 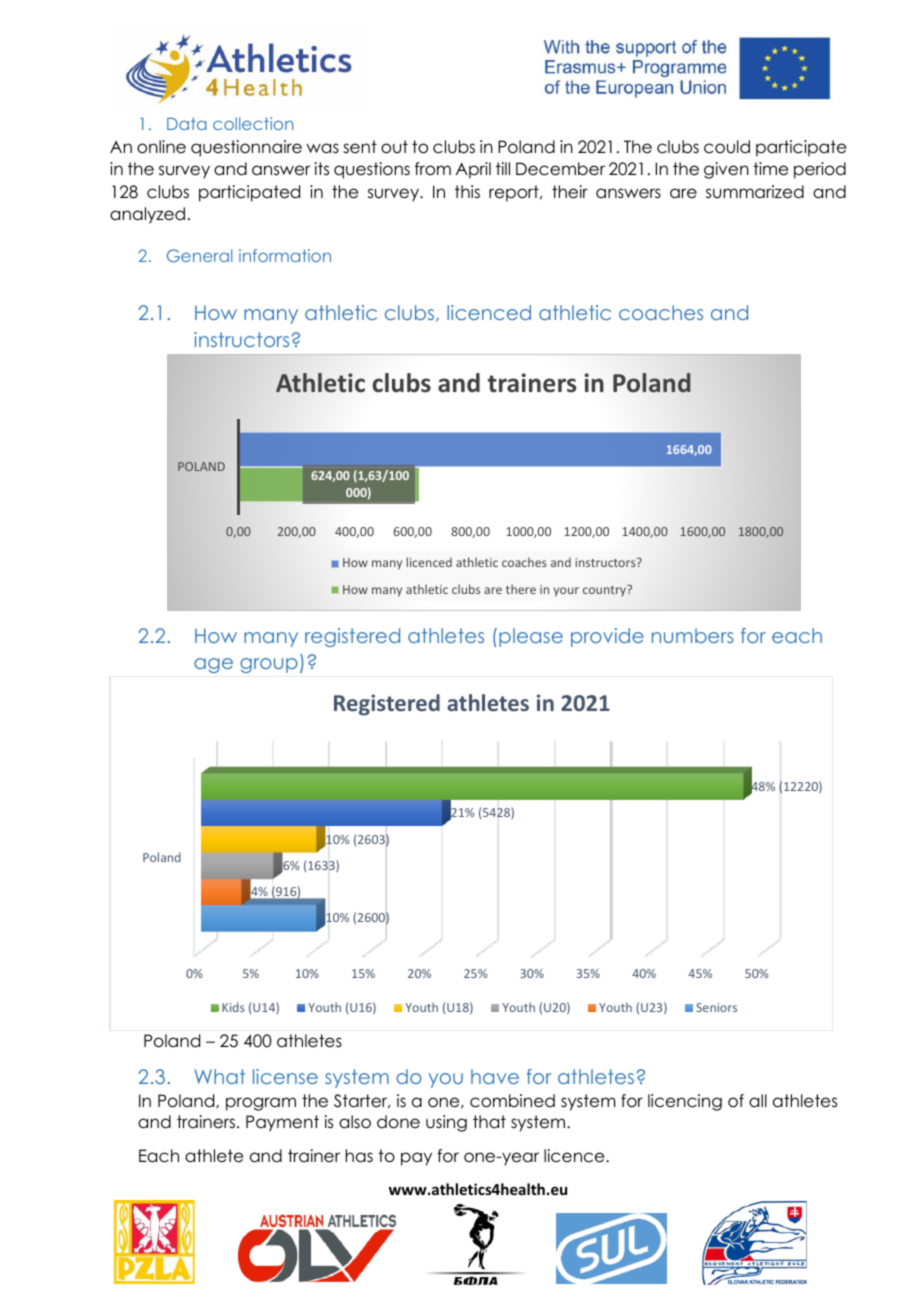 I want to click on could, so click(x=727, y=147).
